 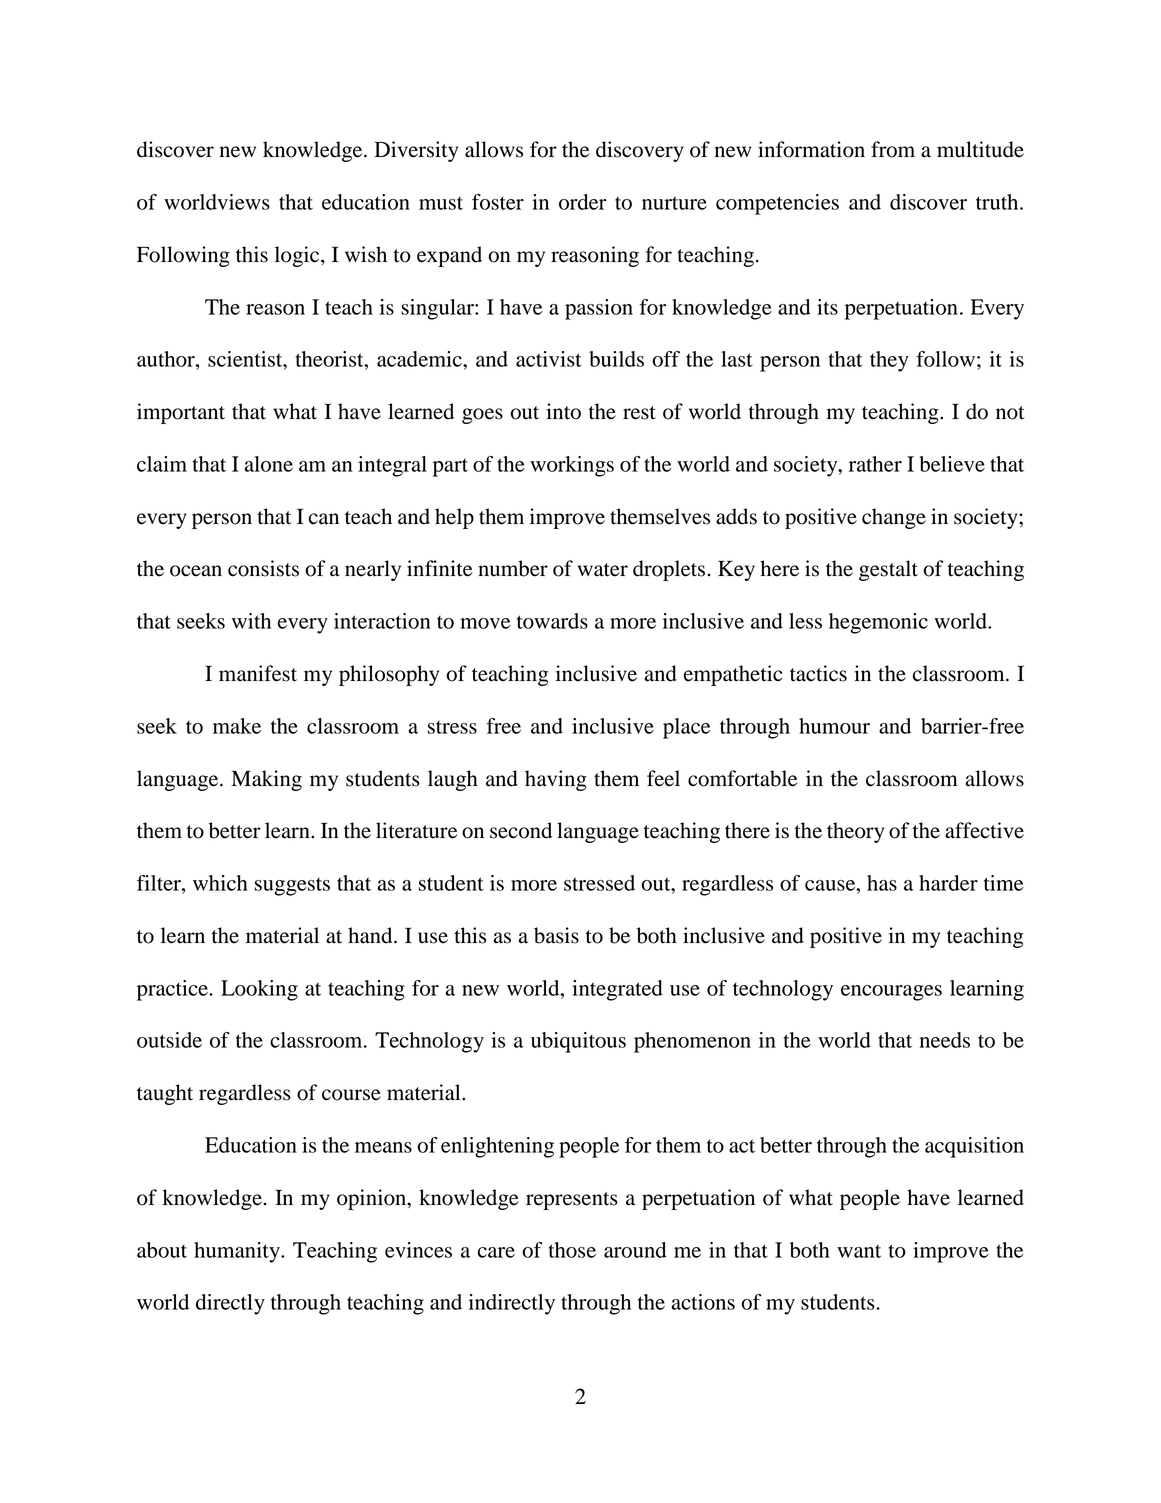 I want to click on make, so click(x=237, y=726).
